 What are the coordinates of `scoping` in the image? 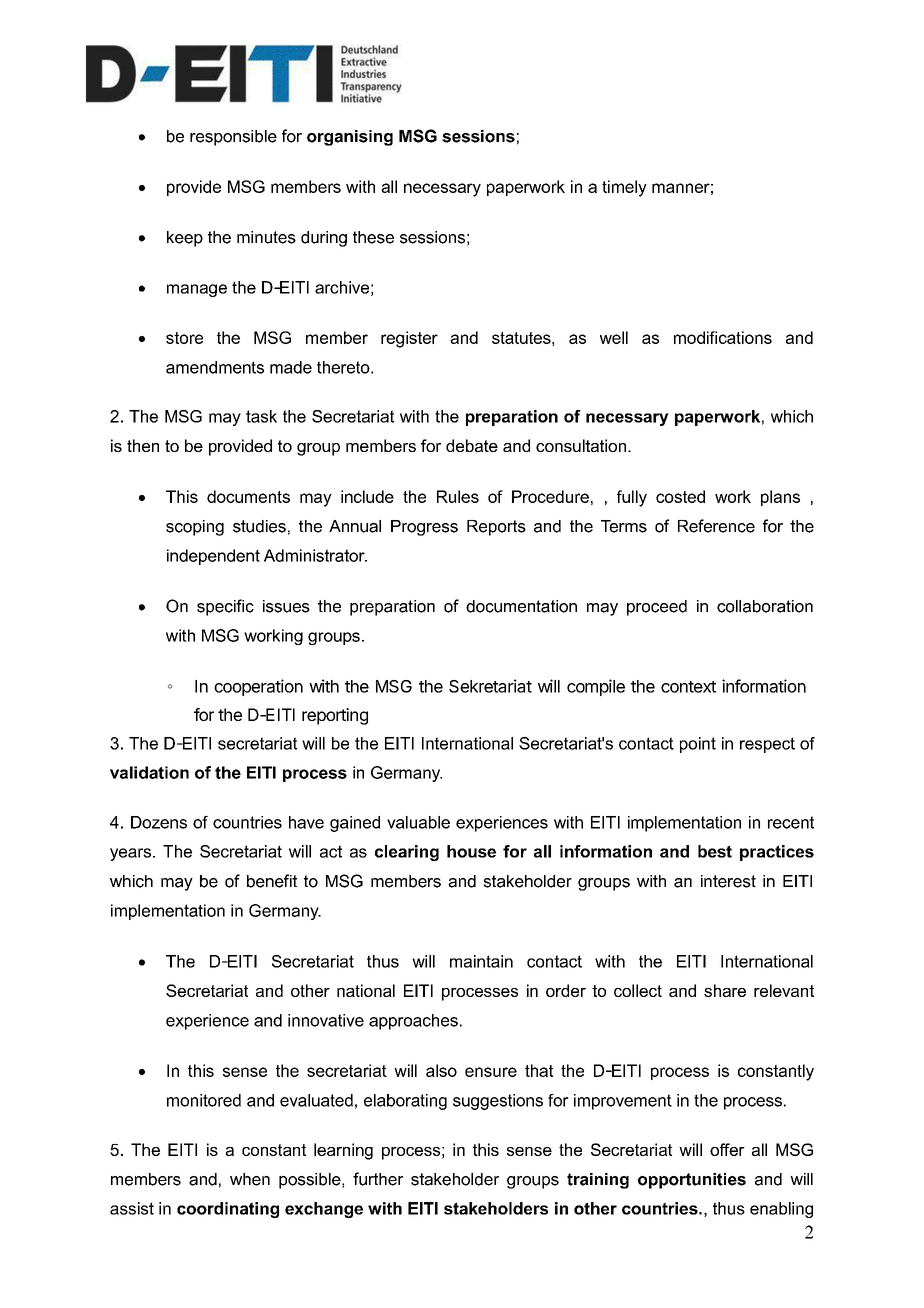 It's located at (195, 528).
